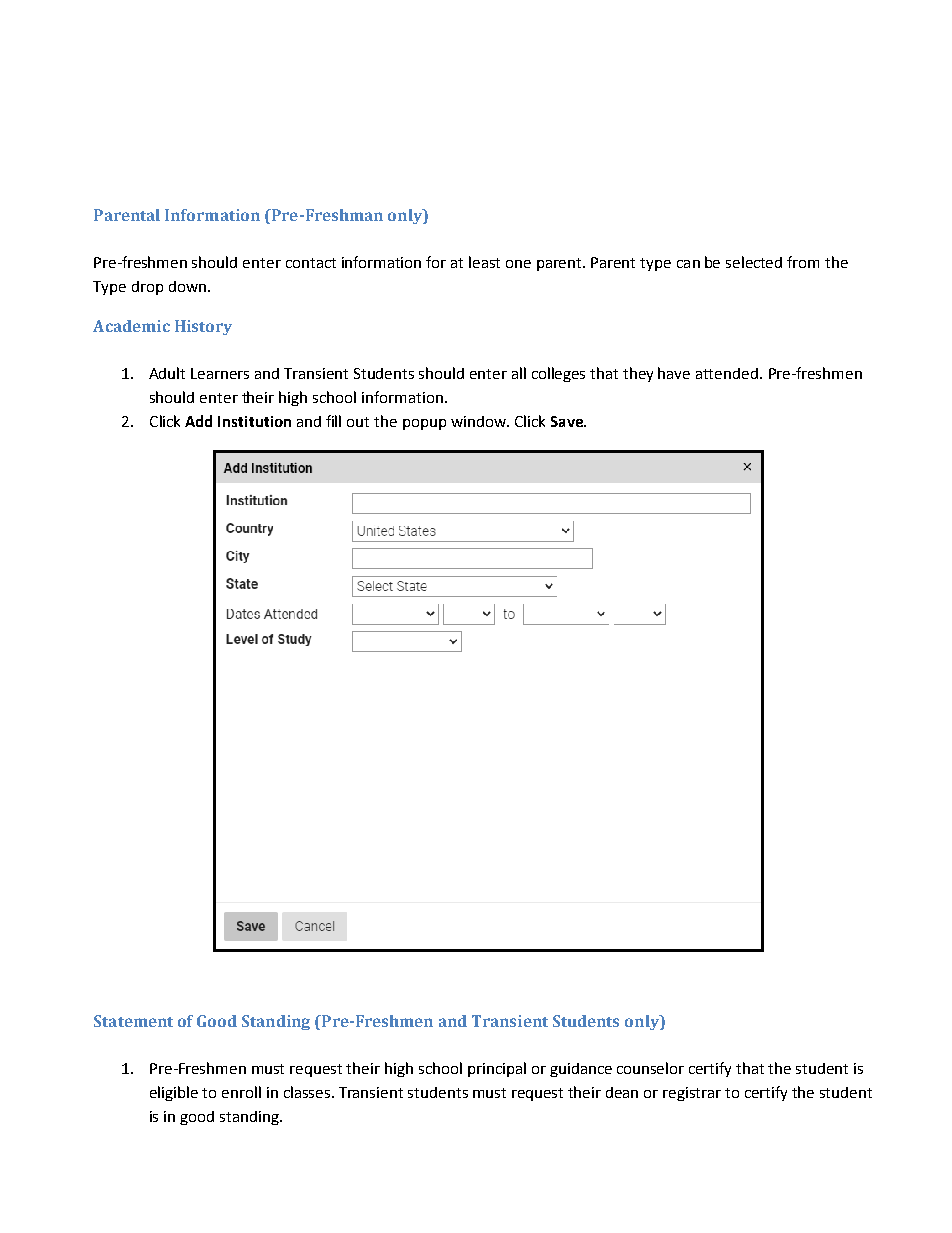 Image resolution: width=952 pixels, height=1233 pixels. Describe the element at coordinates (241, 1092) in the screenshot. I see `enroll` at that location.
